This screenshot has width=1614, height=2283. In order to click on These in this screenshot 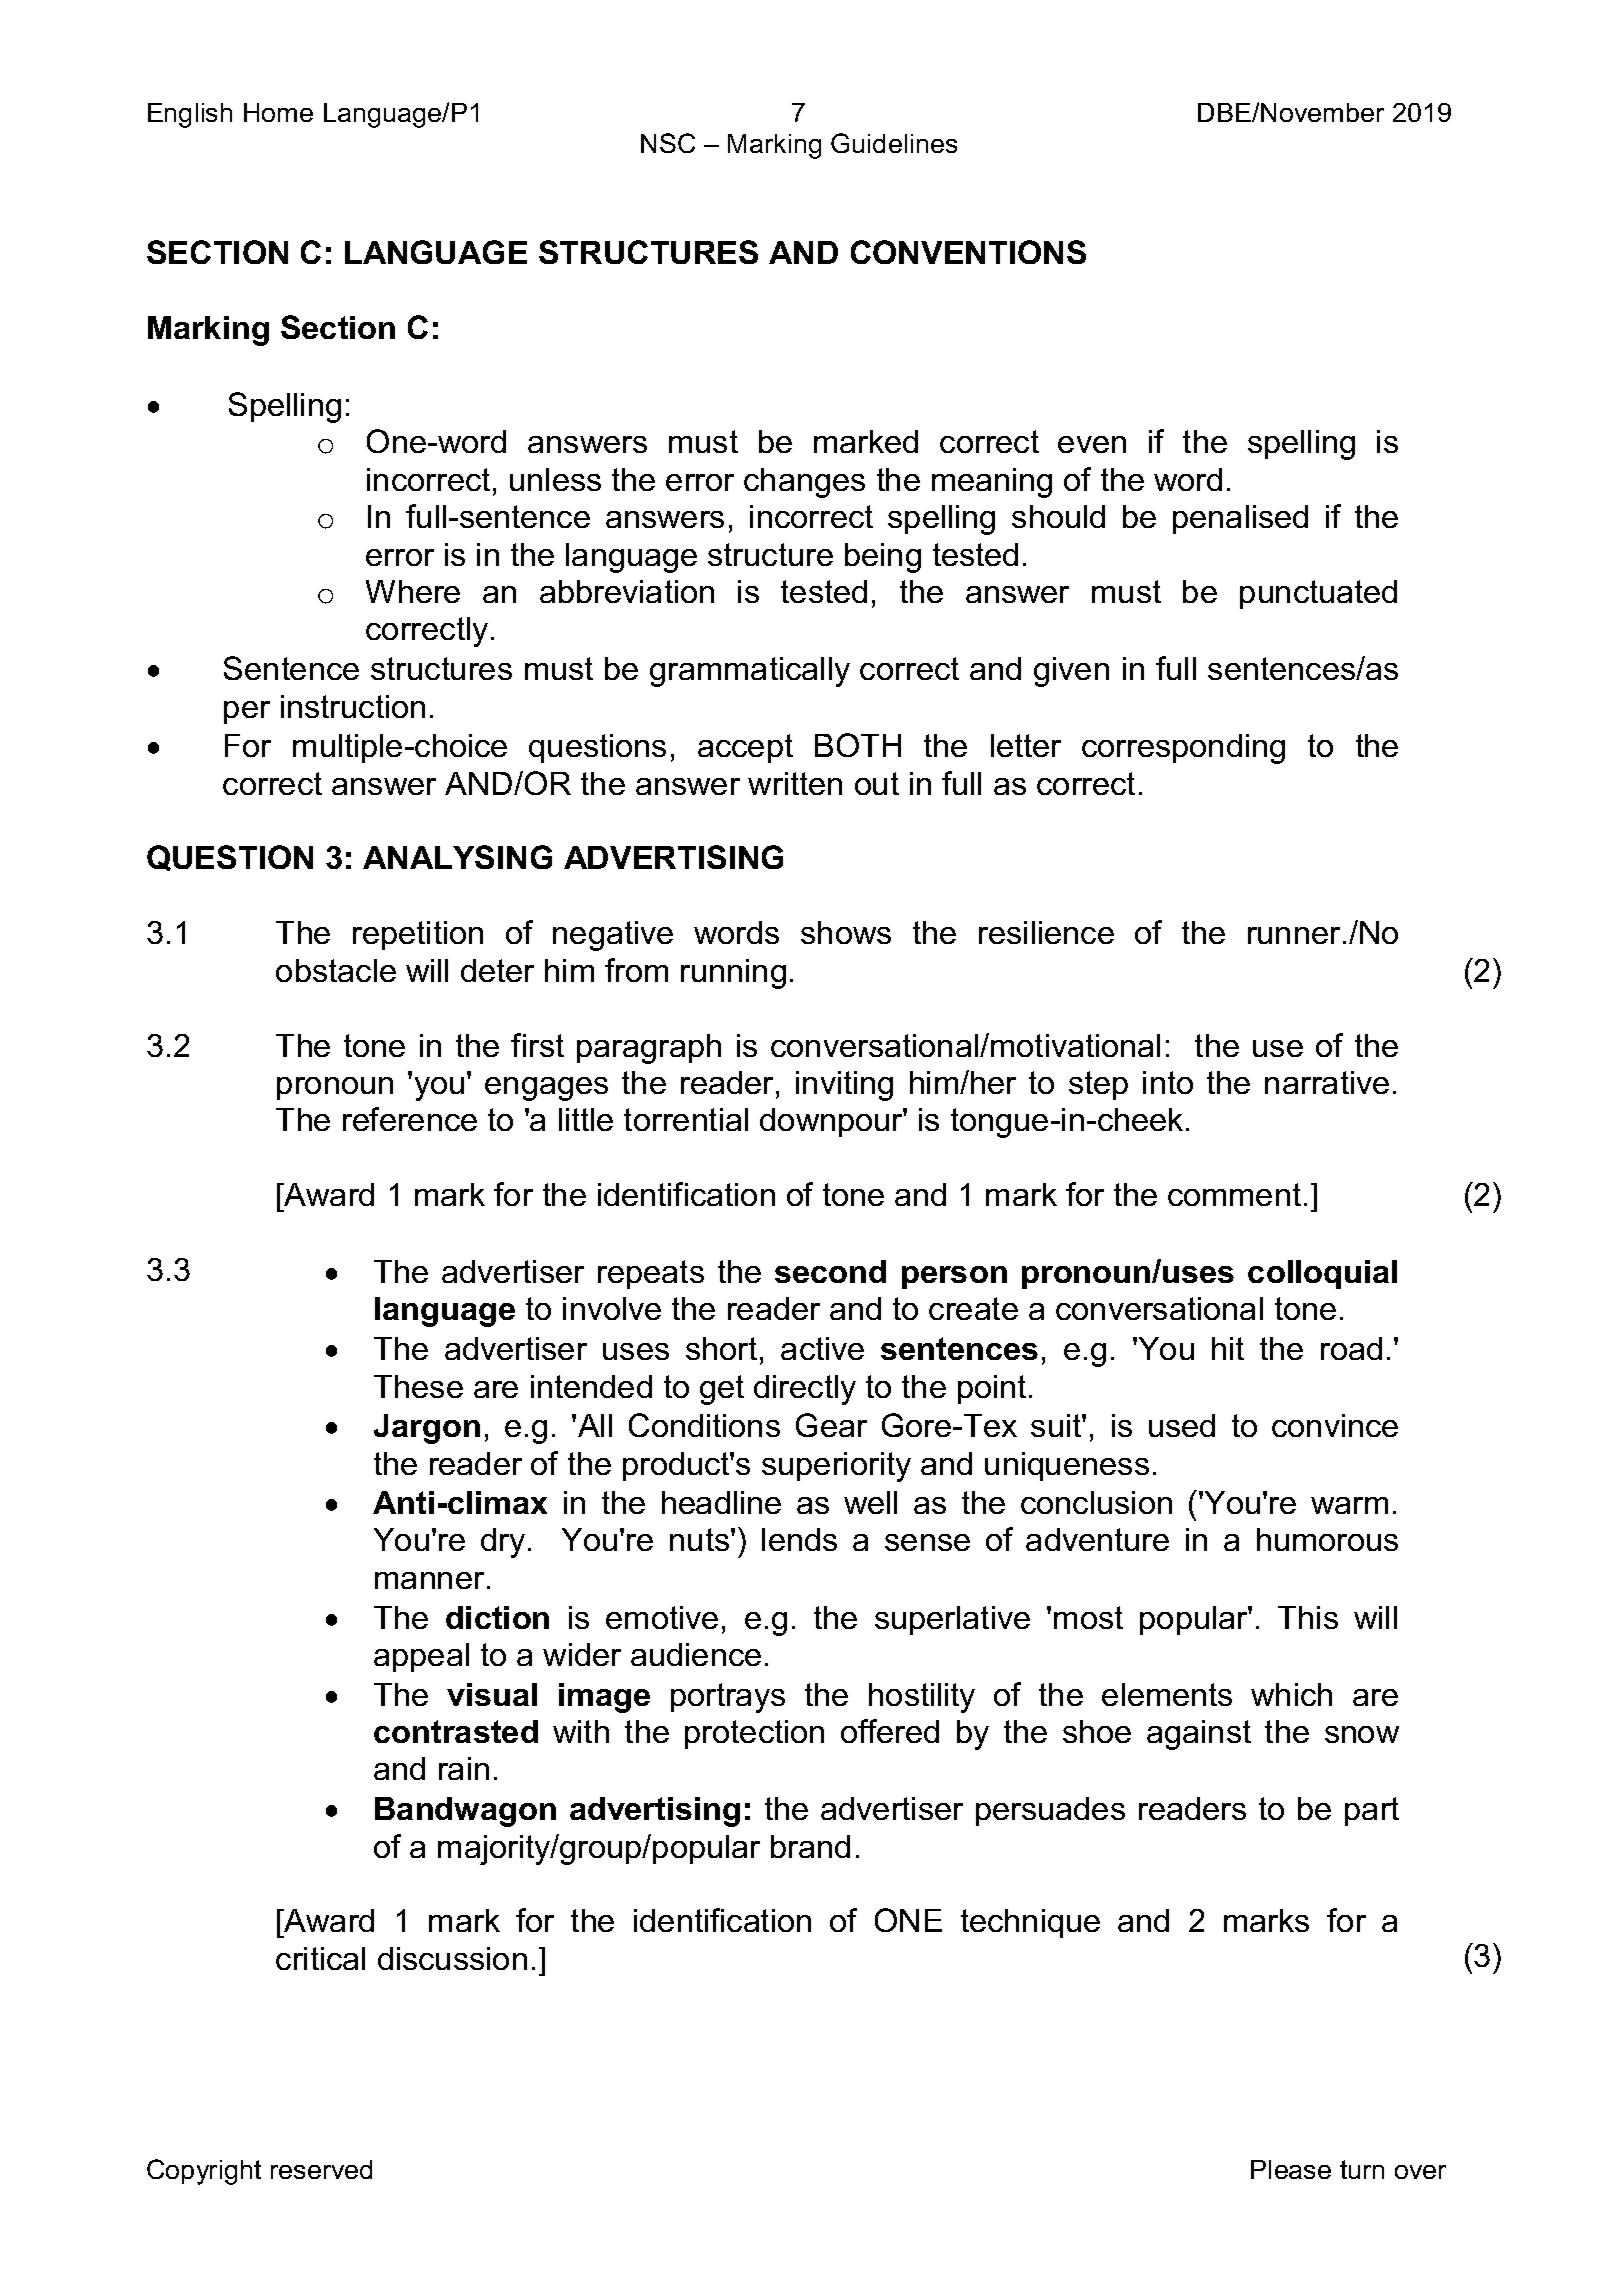, I will do `click(418, 1386)`.
